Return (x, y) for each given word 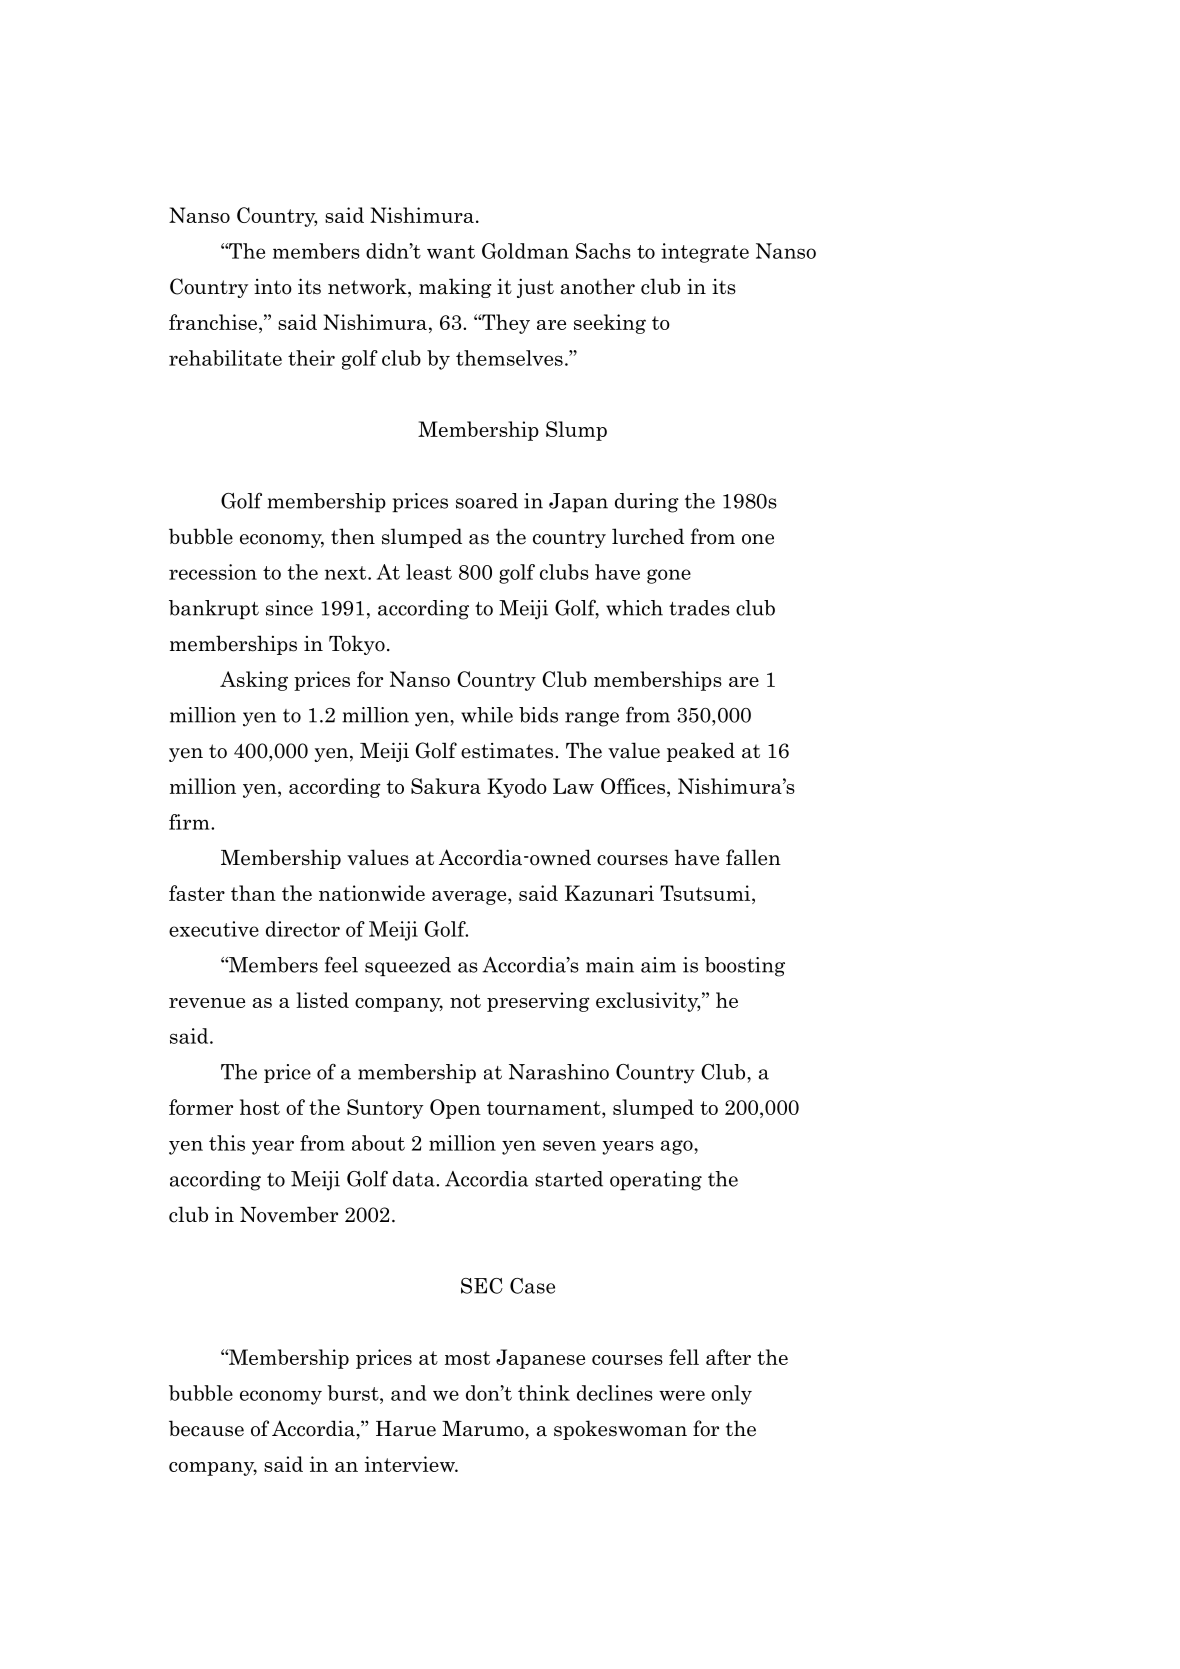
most (467, 1358)
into (273, 287)
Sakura (446, 786)
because (206, 1428)
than (253, 893)
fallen (753, 857)
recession (213, 572)
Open (455, 1109)
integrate (705, 253)
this (227, 1143)
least (429, 572)
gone (669, 576)
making (455, 288)
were (682, 1395)
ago (678, 1147)
